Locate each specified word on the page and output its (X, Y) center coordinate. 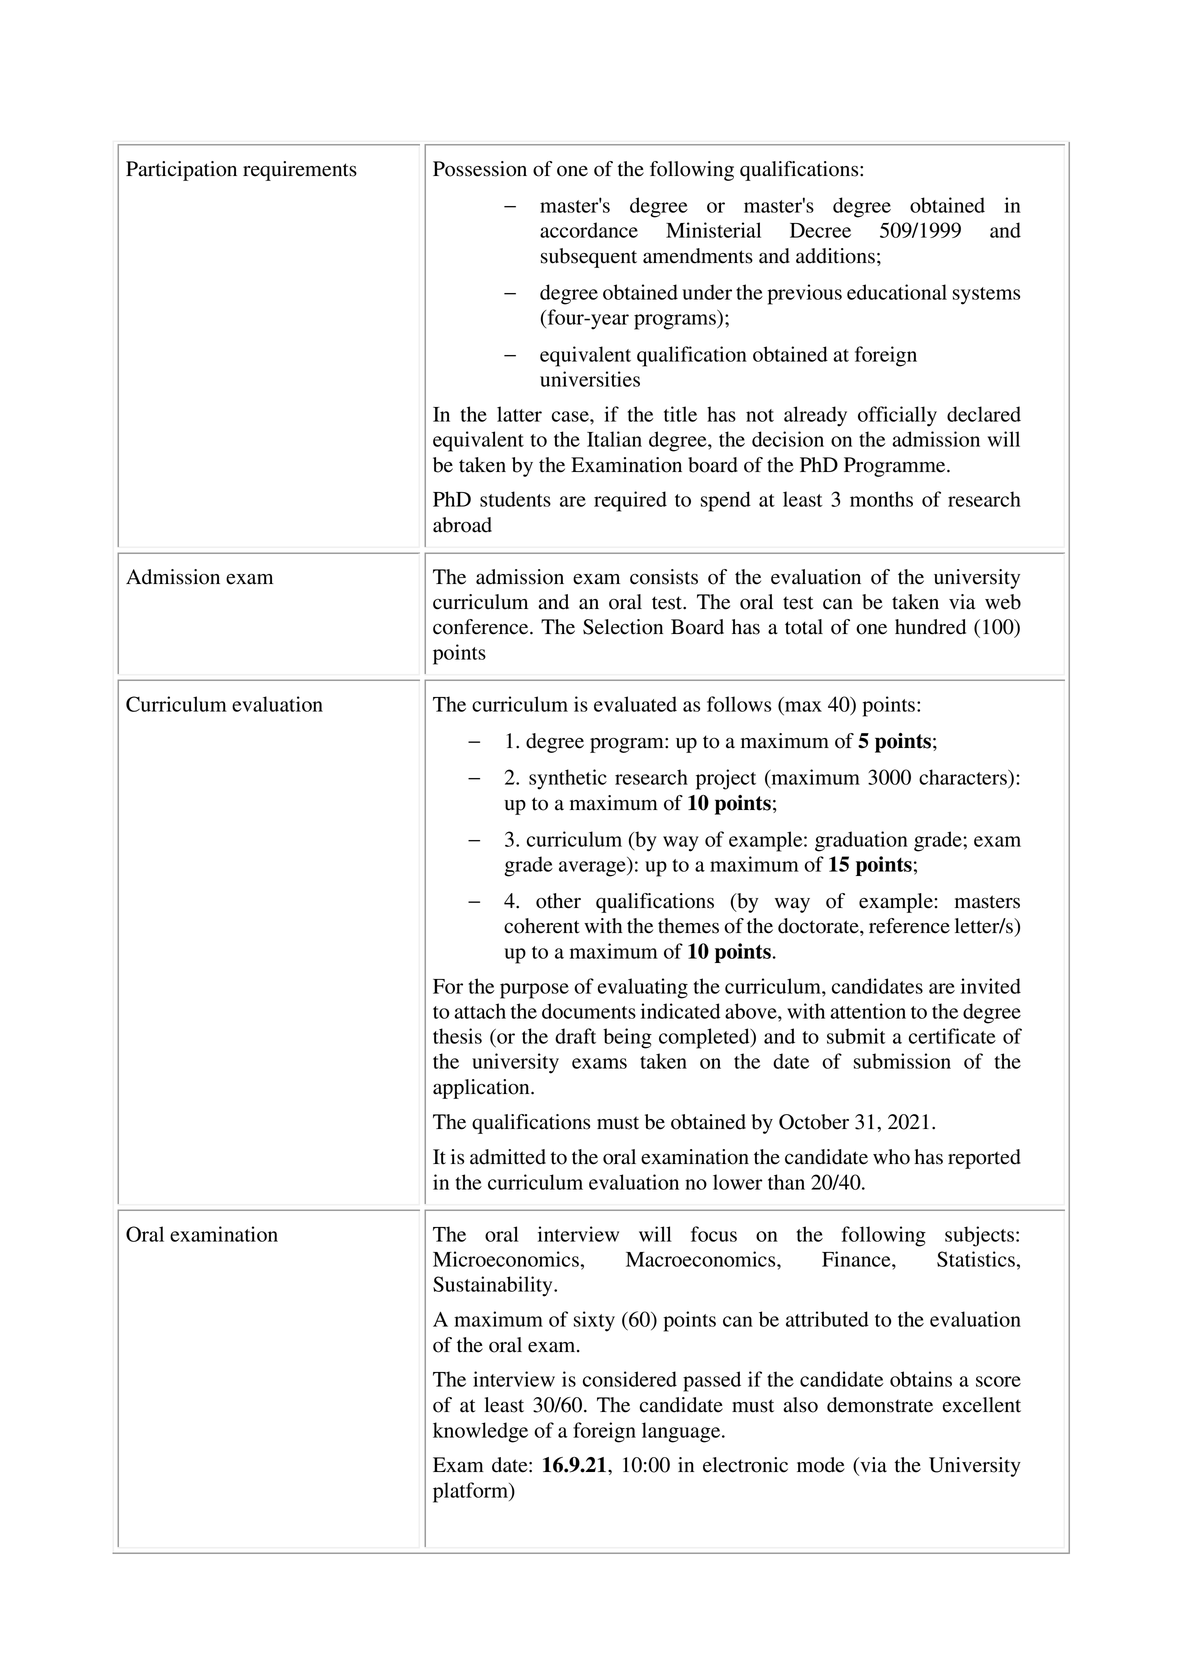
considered (630, 1379)
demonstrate (880, 1405)
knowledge (480, 1432)
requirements (300, 171)
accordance (589, 230)
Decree (820, 230)
